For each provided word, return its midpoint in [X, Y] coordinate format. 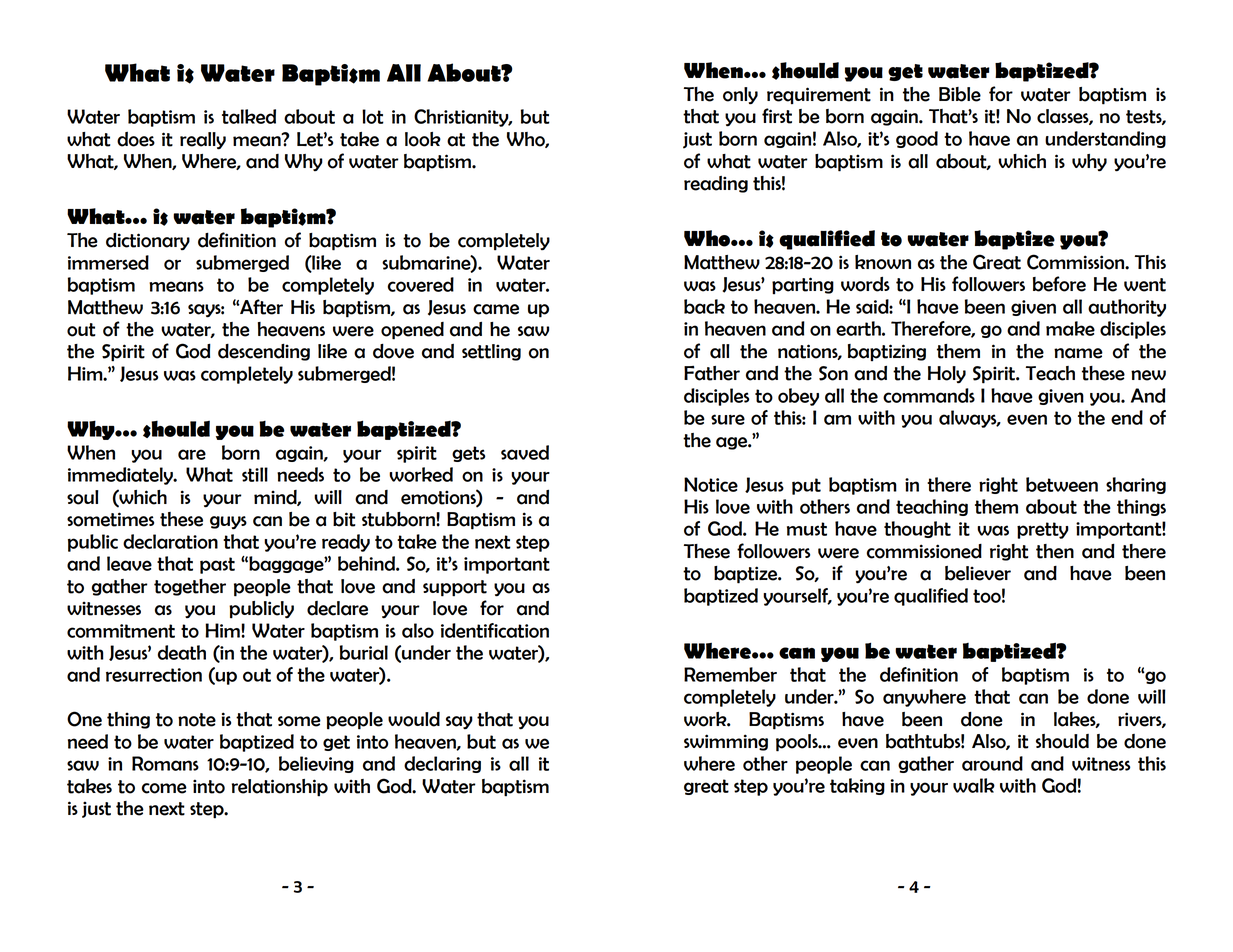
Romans [165, 763]
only [740, 96]
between [1062, 484]
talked [249, 116]
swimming [726, 742]
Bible [960, 94]
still [255, 474]
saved [525, 452]
